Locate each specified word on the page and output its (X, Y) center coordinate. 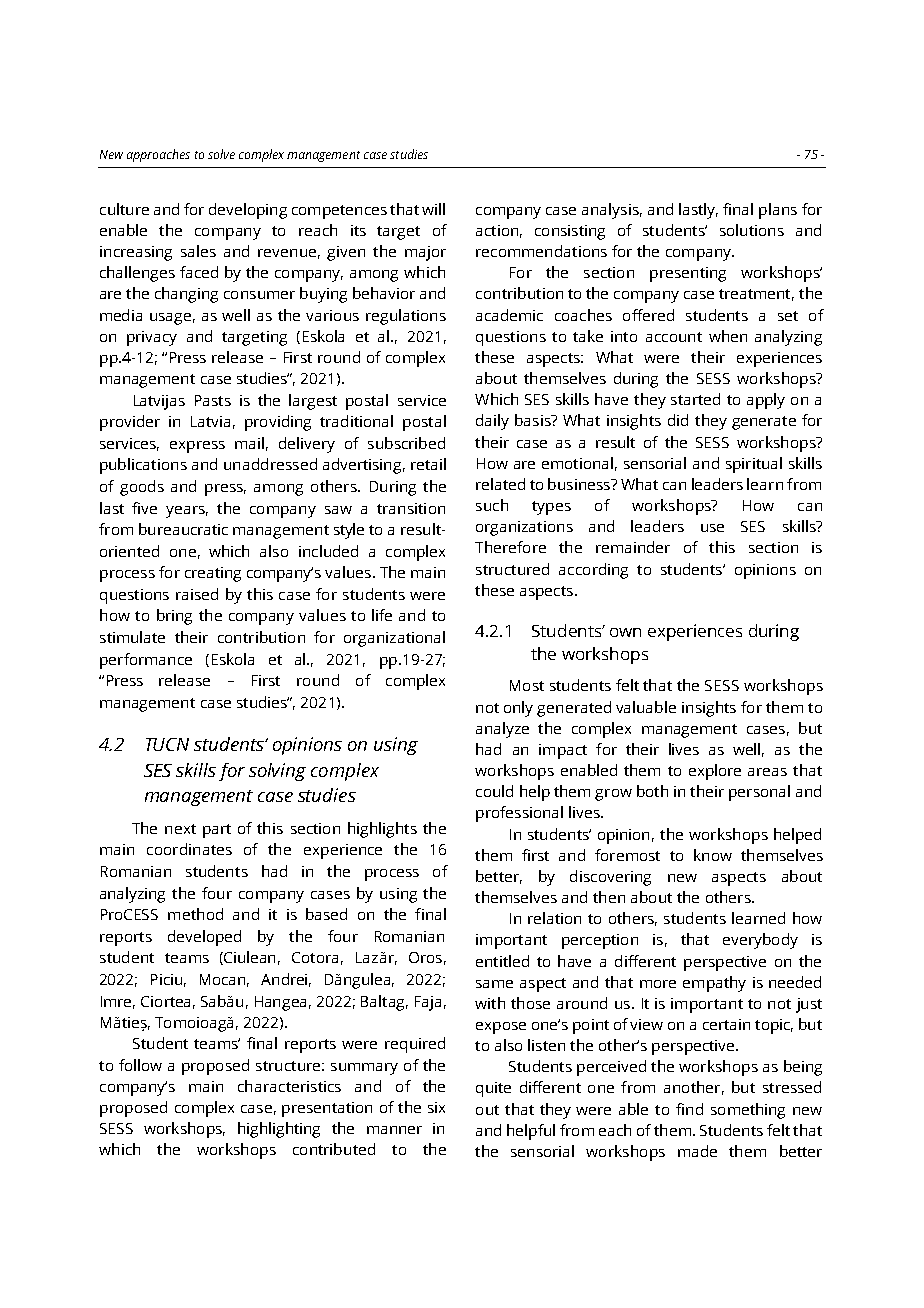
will (433, 209)
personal (759, 793)
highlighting (279, 1130)
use (712, 528)
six (436, 1107)
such (492, 505)
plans (778, 211)
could (494, 791)
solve (221, 154)
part (217, 831)
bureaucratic (183, 529)
